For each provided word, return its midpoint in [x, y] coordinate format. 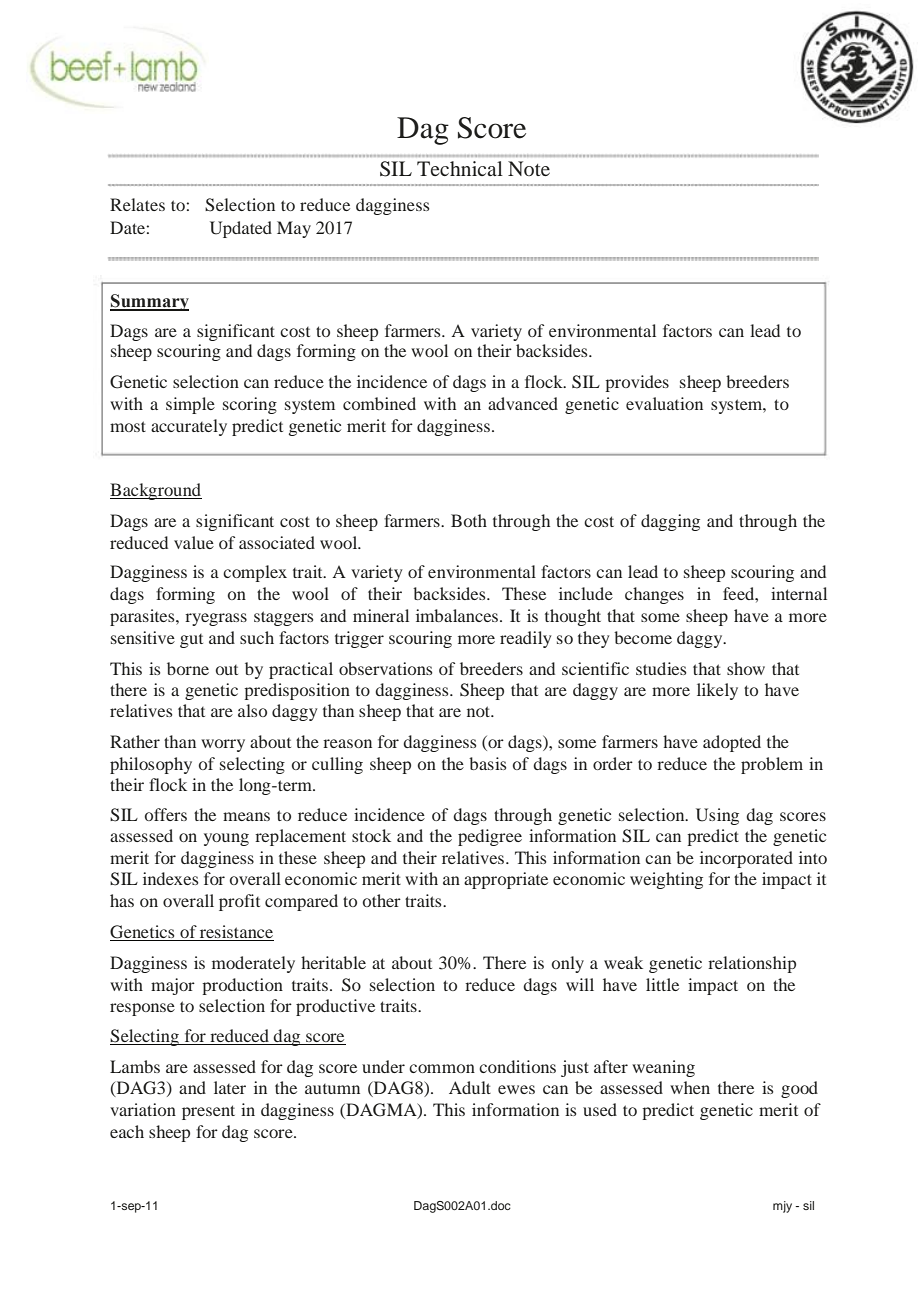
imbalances [457, 615]
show [746, 668]
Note [529, 168]
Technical [460, 168]
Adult [470, 1087]
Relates [137, 204]
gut [191, 641]
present [208, 1112]
